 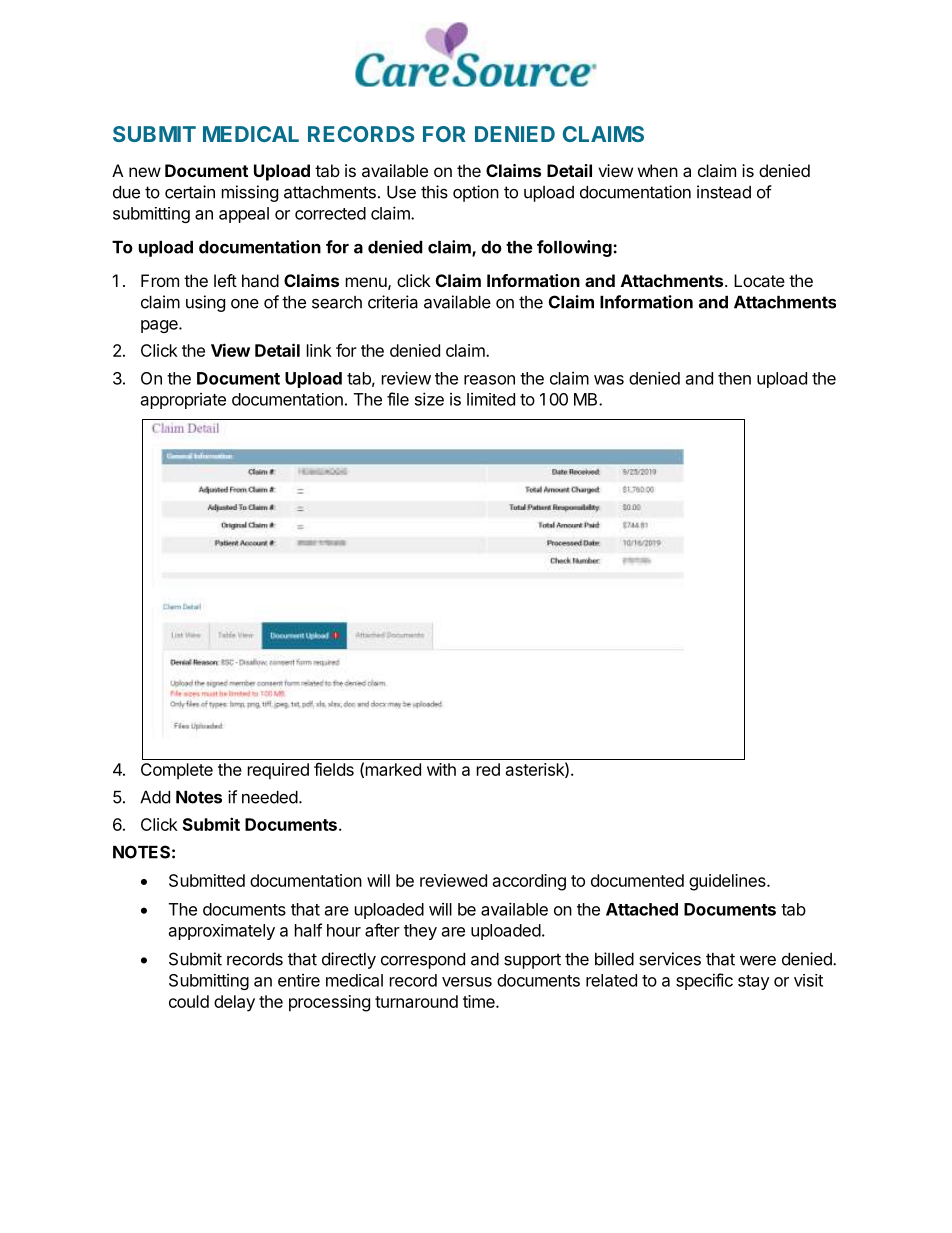 What do you see at coordinates (728, 882) in the screenshot?
I see `guidelines` at bounding box center [728, 882].
